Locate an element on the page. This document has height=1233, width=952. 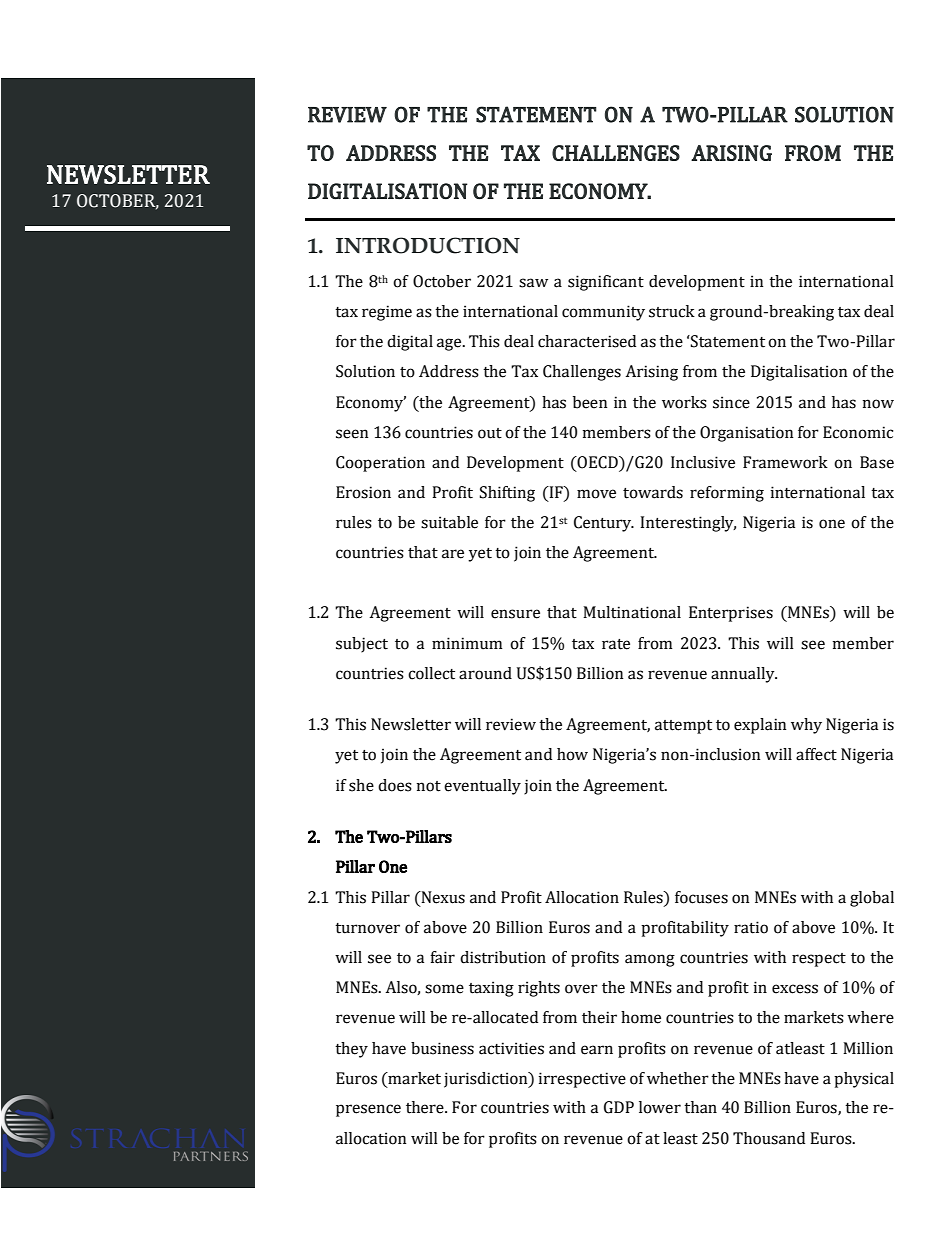
significant is located at coordinates (606, 283).
